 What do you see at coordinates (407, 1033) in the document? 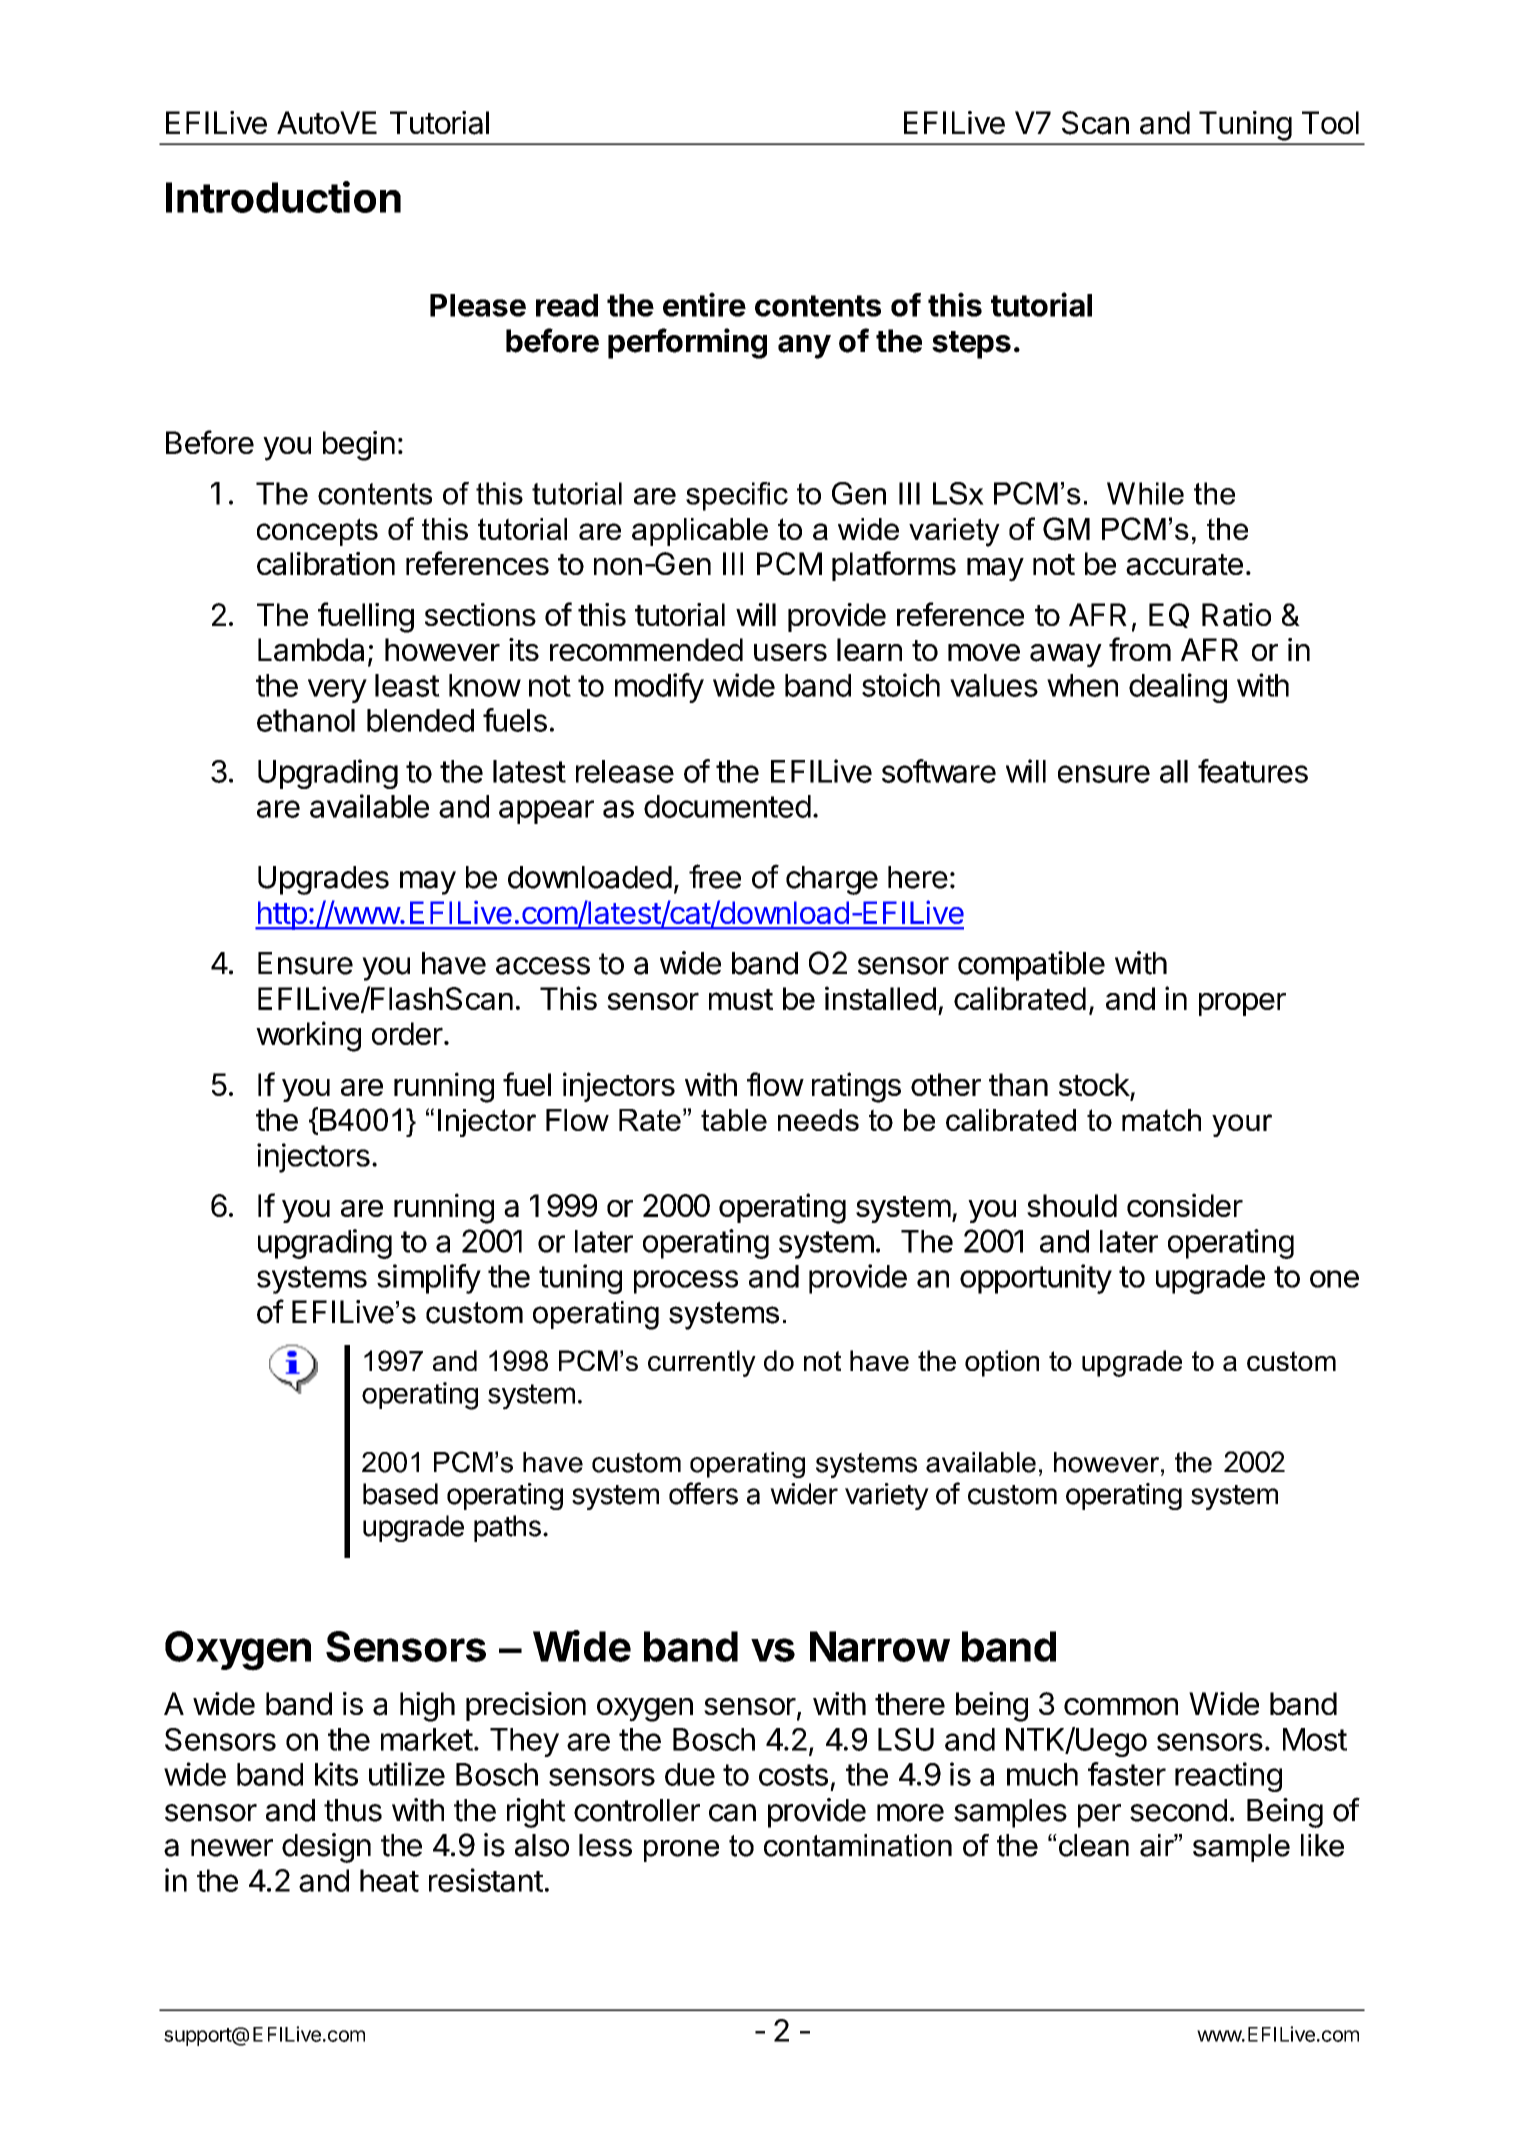
I see `order` at bounding box center [407, 1033].
